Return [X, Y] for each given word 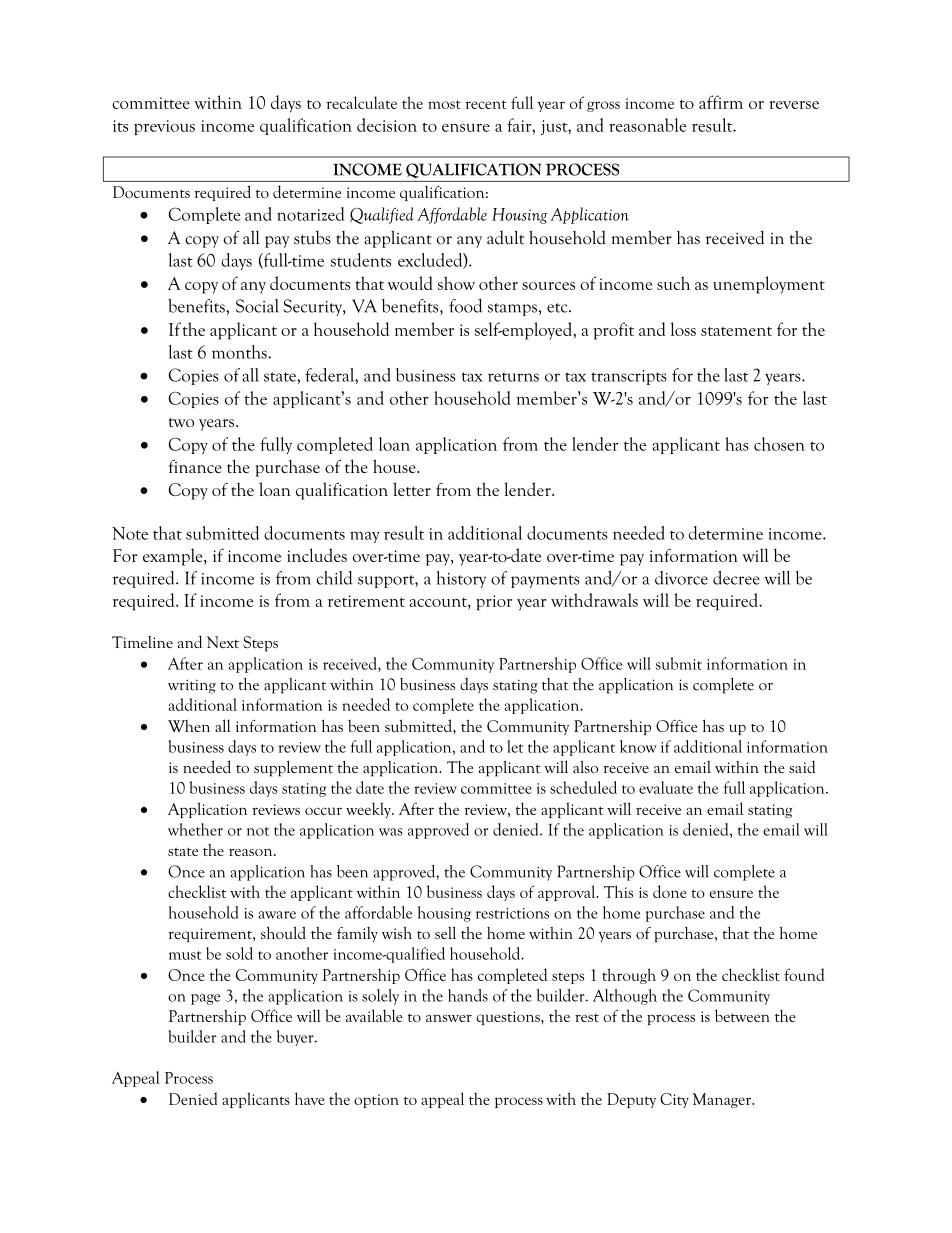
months [240, 352]
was [391, 832]
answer [449, 1018]
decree [736, 578]
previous [164, 127]
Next [223, 642]
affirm [721, 102]
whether [195, 829]
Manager [723, 1100]
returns [513, 377]
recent [486, 104]
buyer [296, 1038]
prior [494, 603]
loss [683, 329]
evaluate [666, 787]
